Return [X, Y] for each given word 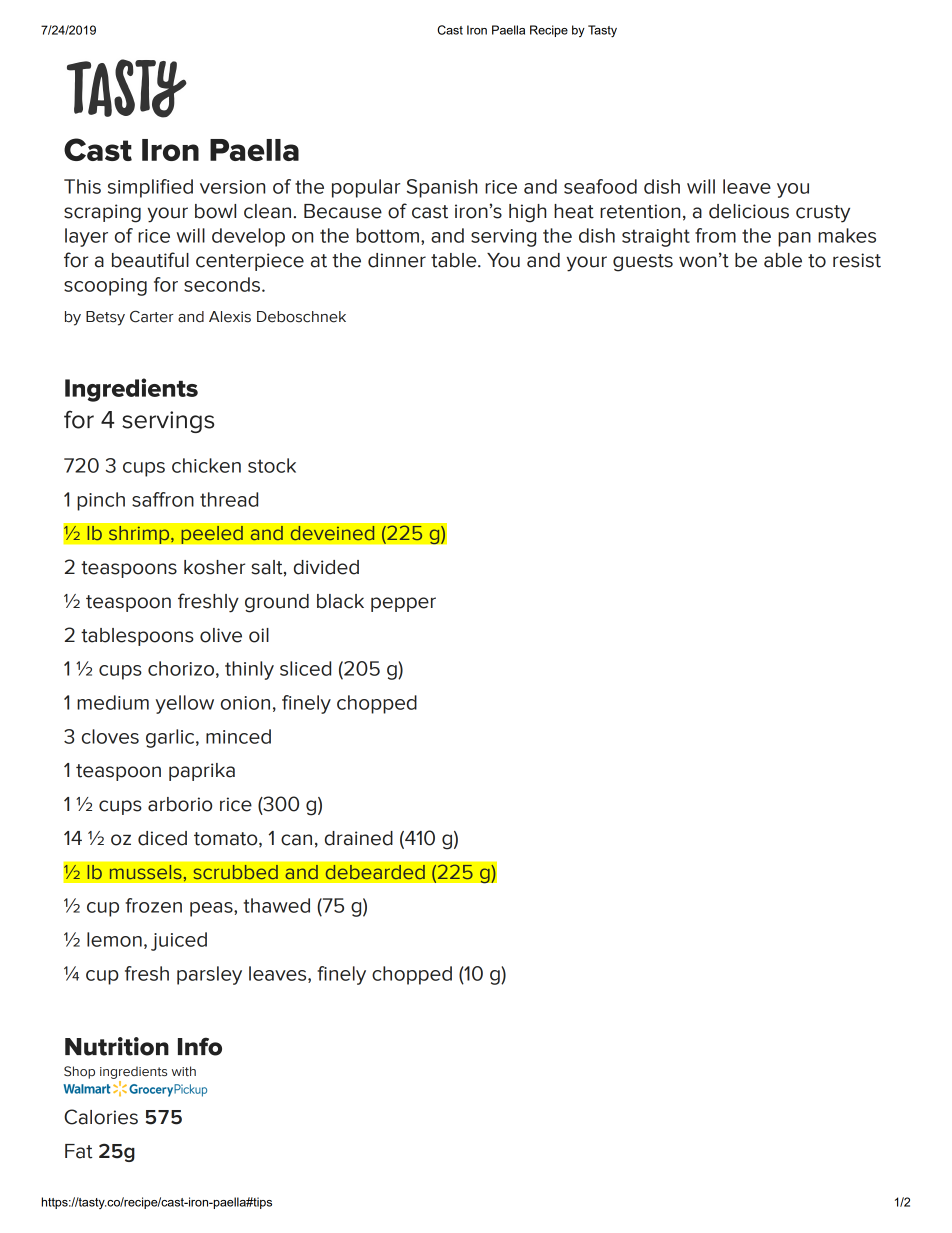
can [296, 840]
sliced [305, 668]
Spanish [442, 188]
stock [272, 465]
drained [359, 838]
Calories [101, 1117]
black [340, 601]
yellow [184, 704]
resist [857, 260]
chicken [206, 465]
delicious [749, 211]
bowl [215, 211]
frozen [153, 905]
